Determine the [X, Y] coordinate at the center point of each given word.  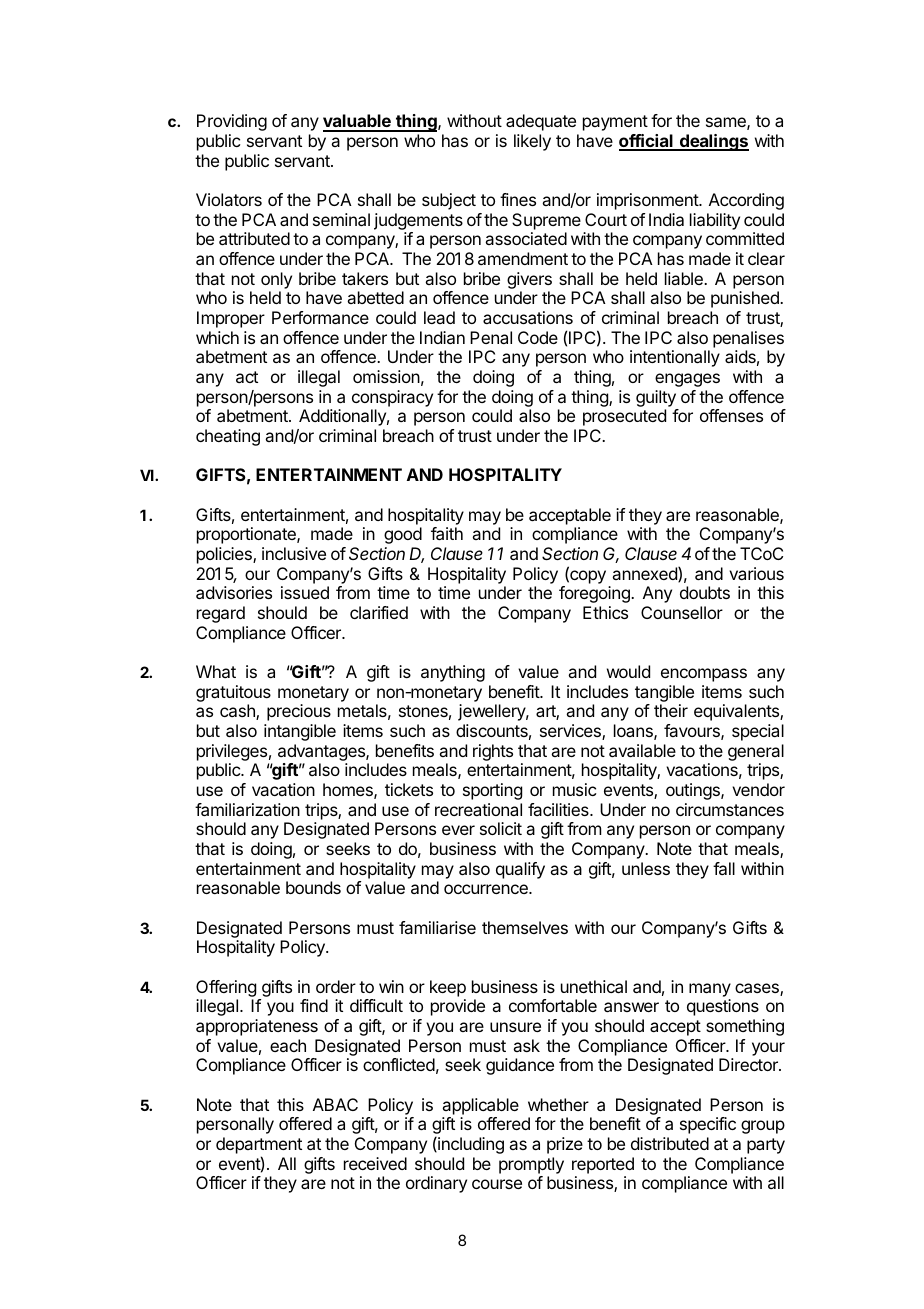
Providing [232, 122]
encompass [704, 675]
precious [299, 712]
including [470, 1145]
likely [532, 142]
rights [493, 752]
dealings [713, 142]
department [259, 1145]
